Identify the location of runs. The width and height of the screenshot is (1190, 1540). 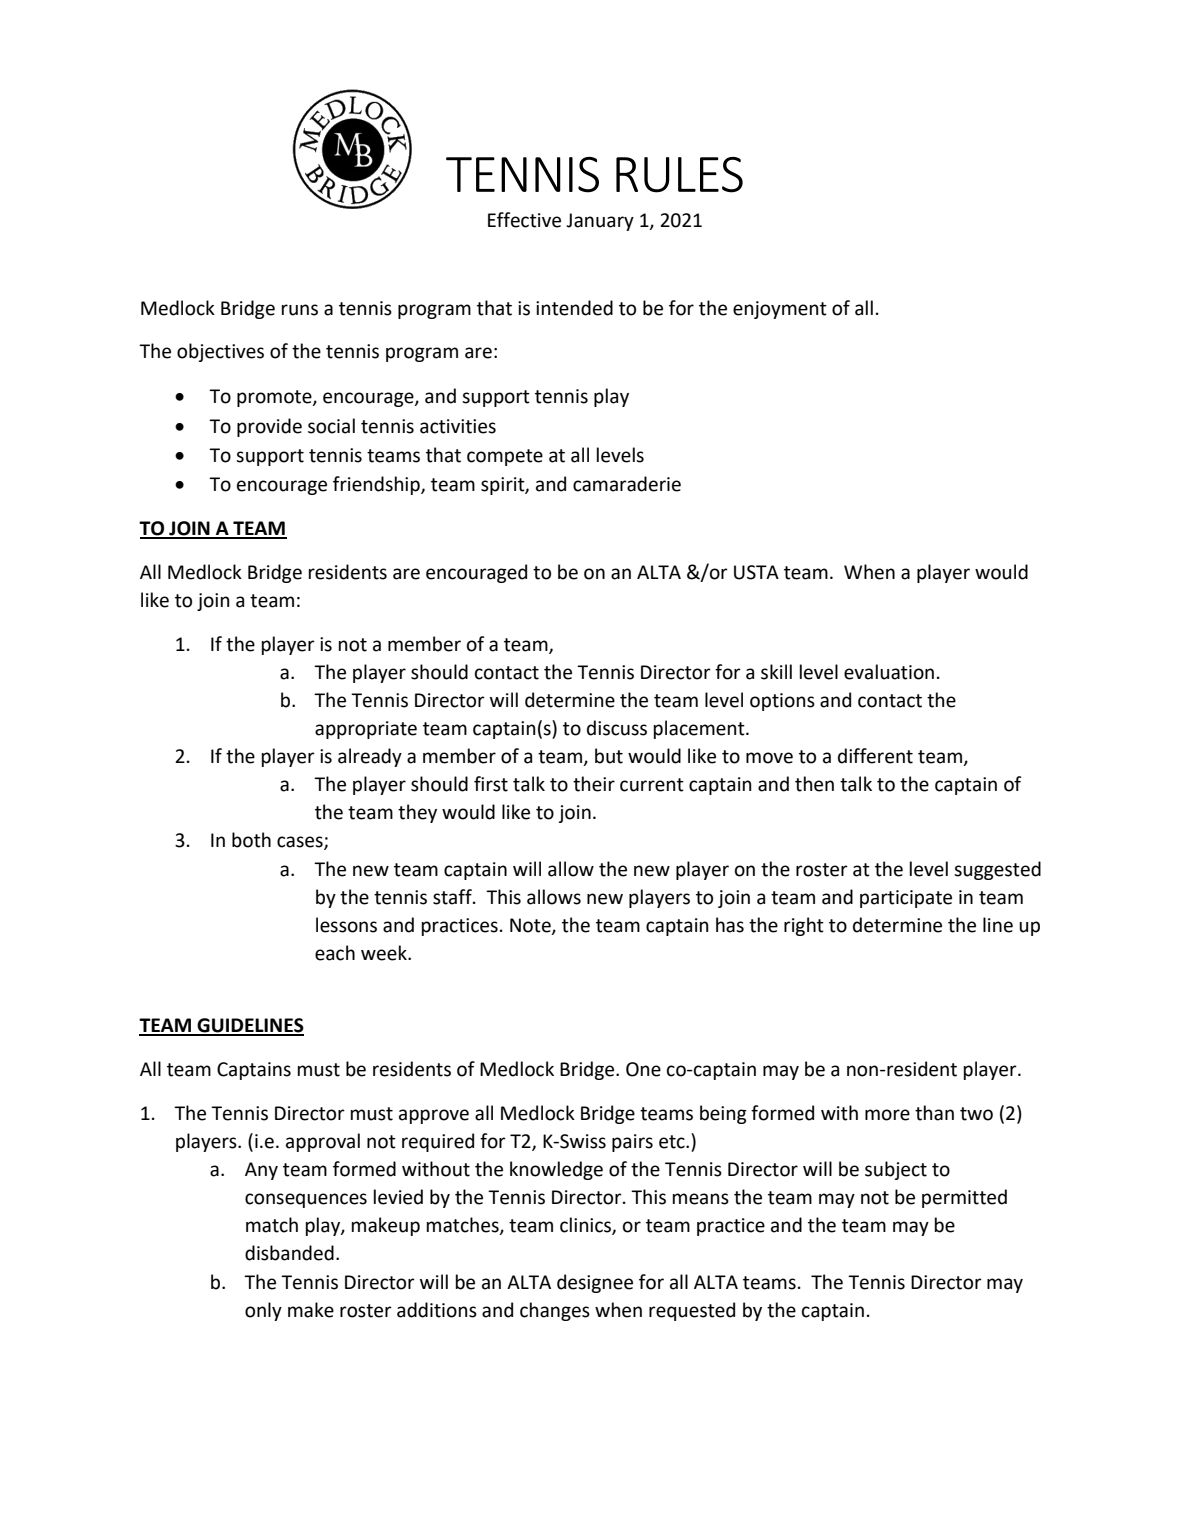
(300, 310).
